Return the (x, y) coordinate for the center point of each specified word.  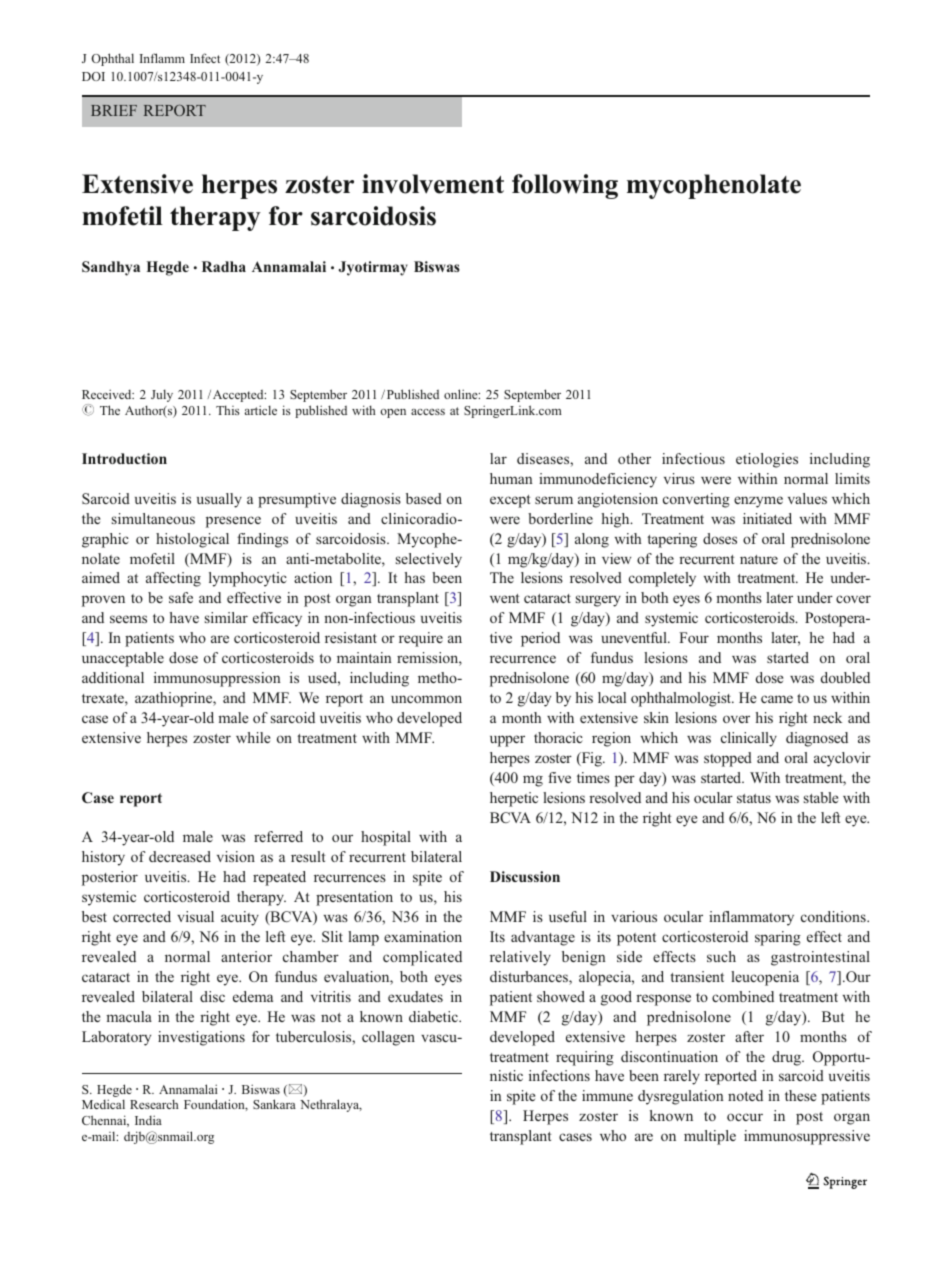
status (754, 798)
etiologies (767, 460)
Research (154, 1104)
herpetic (514, 799)
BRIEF (114, 110)
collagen (388, 1038)
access (428, 412)
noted (745, 1095)
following (565, 186)
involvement (433, 184)
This (228, 410)
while (253, 737)
